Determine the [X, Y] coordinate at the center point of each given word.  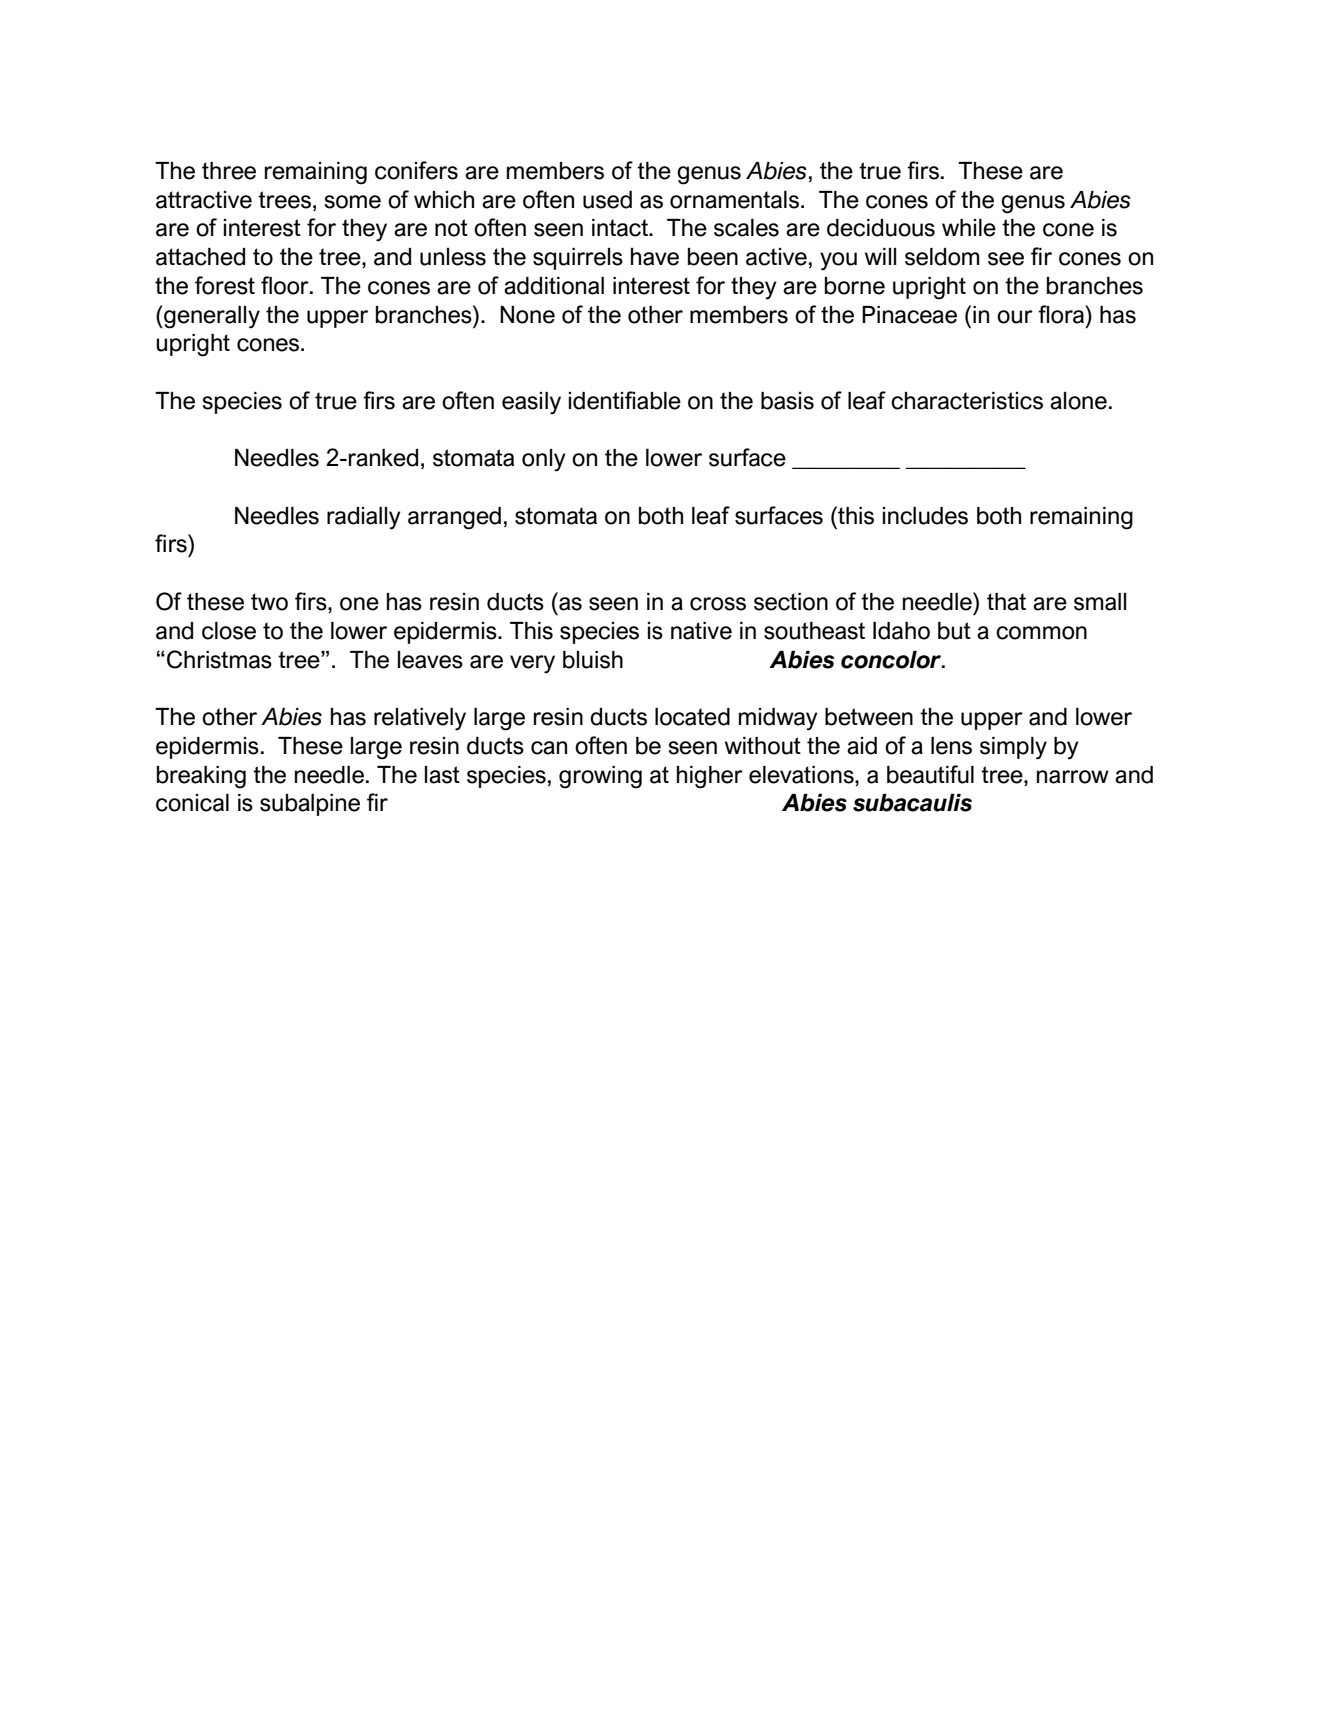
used [607, 200]
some [352, 202]
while [969, 228]
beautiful [930, 774]
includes [925, 516]
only [544, 460]
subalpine [310, 805]
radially [364, 518]
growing [600, 777]
